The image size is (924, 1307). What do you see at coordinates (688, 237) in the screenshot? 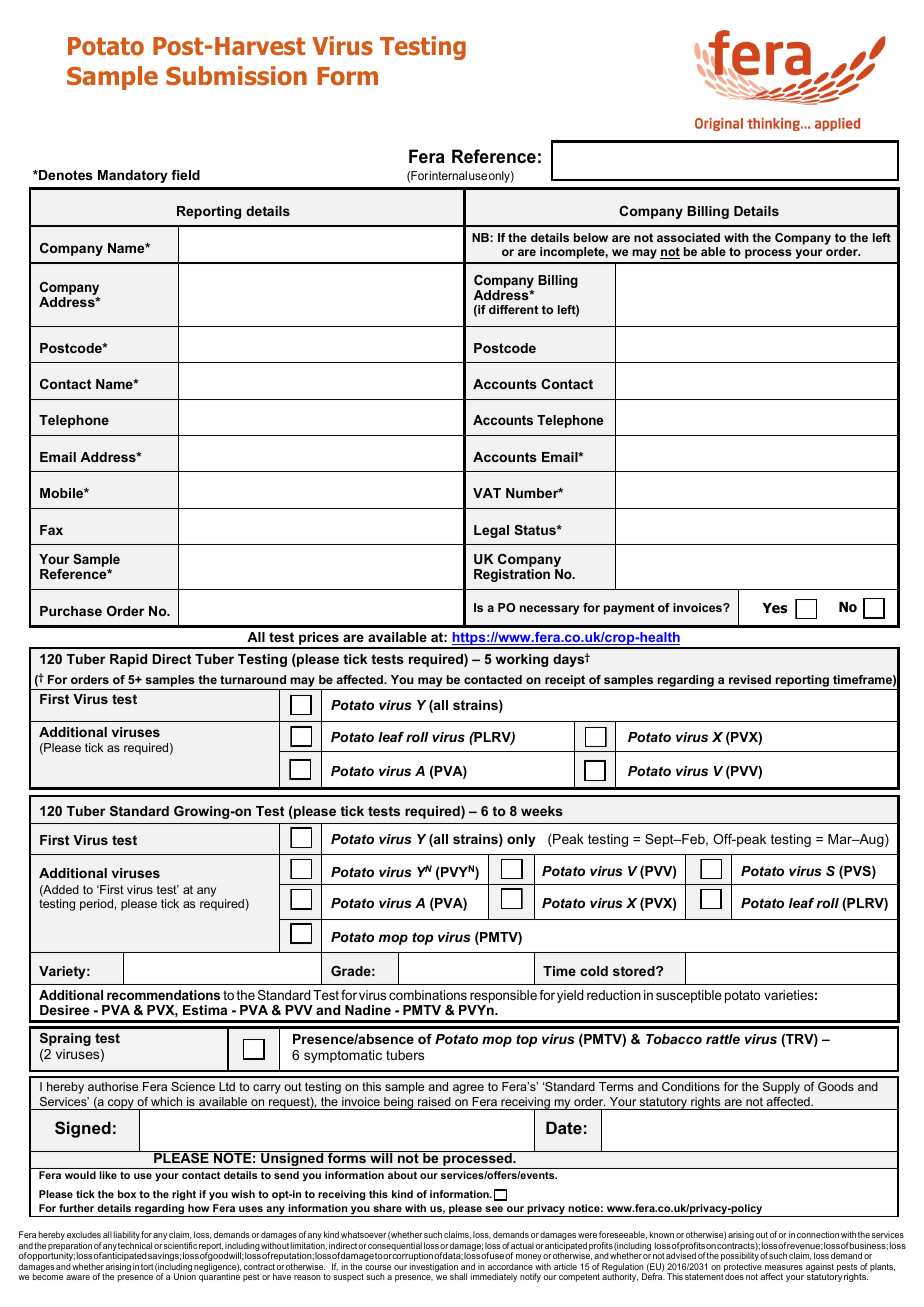
I see `associated` at bounding box center [688, 237].
